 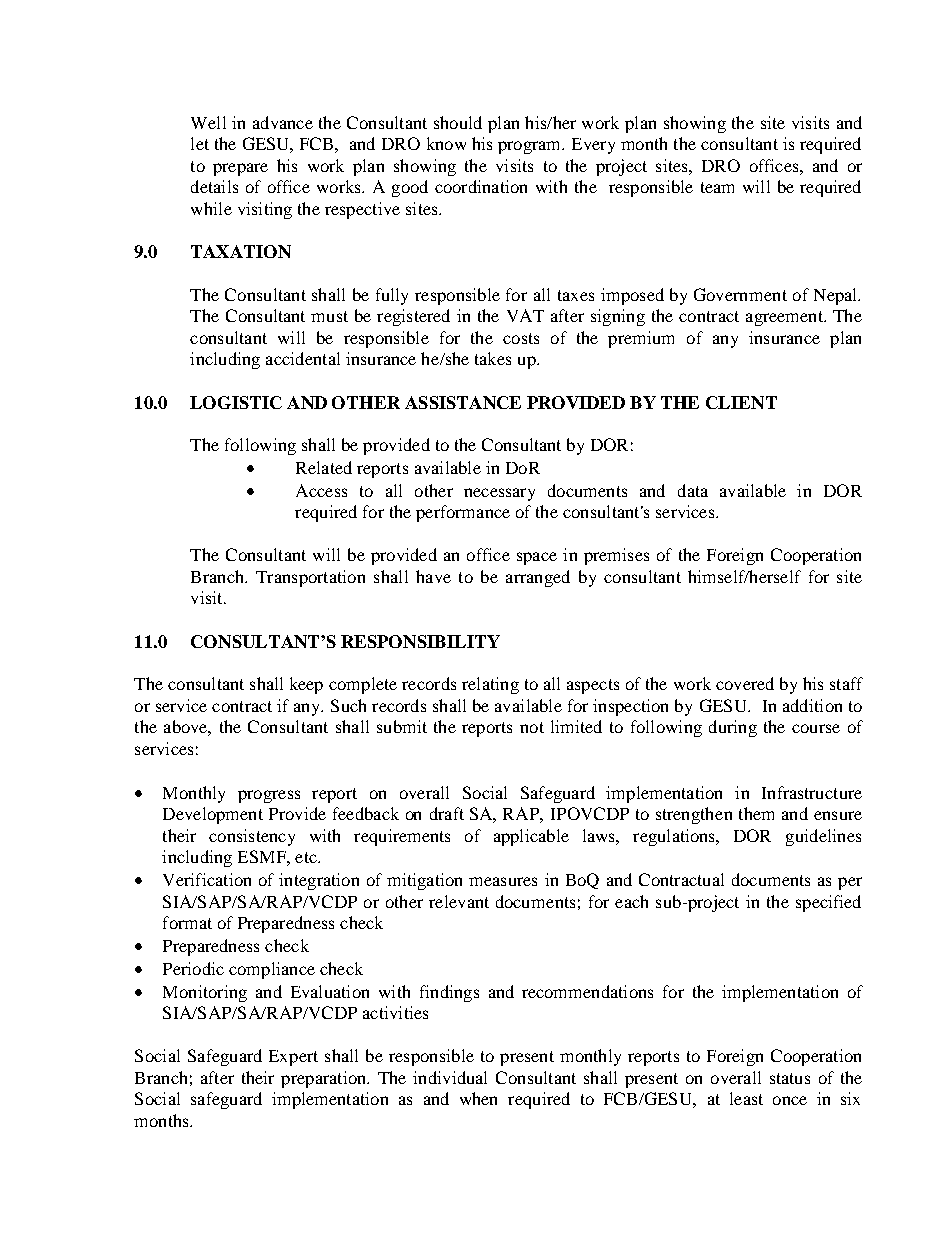 What do you see at coordinates (478, 1098) in the page?
I see `when` at bounding box center [478, 1098].
